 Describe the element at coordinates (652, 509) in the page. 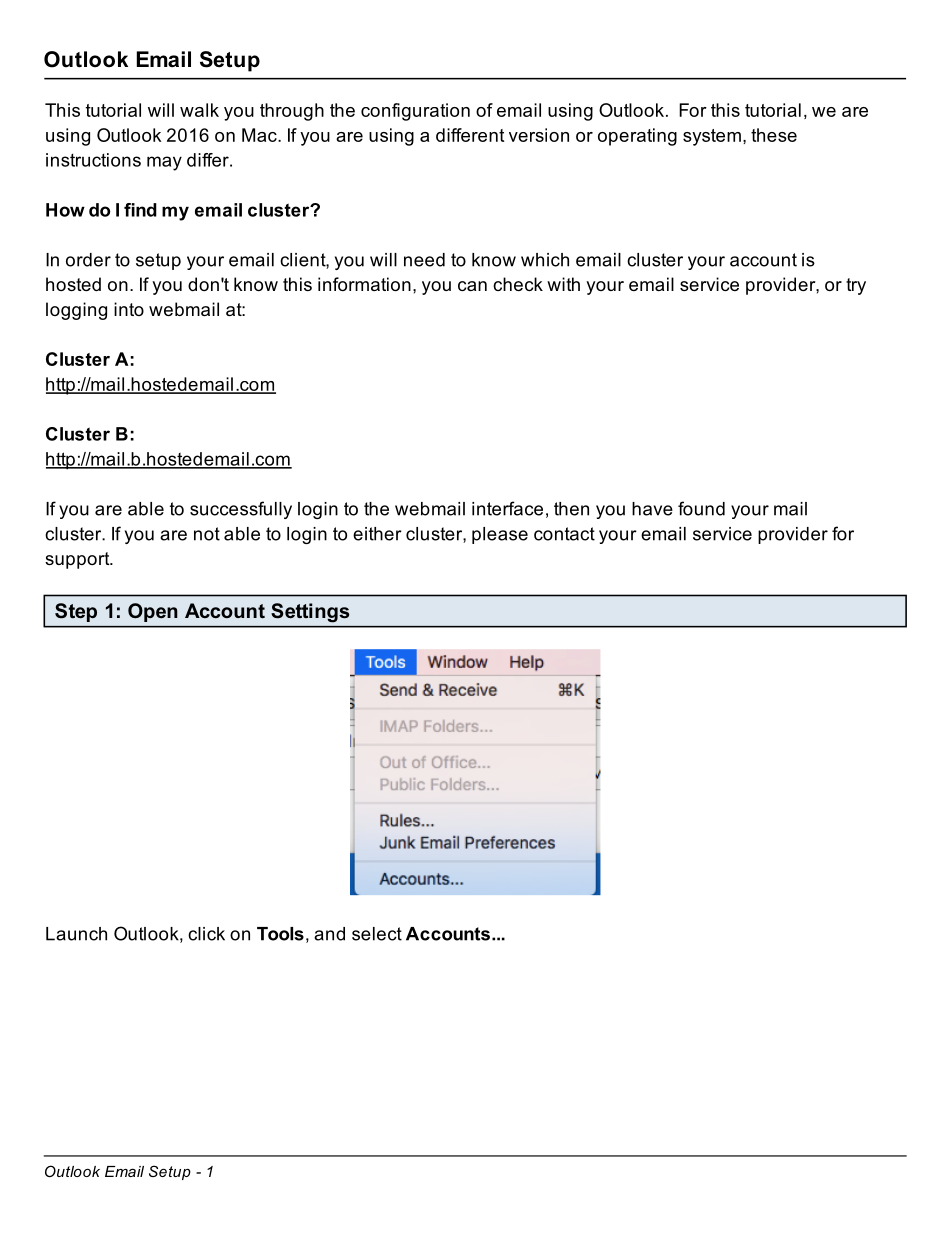

I see `have` at that location.
